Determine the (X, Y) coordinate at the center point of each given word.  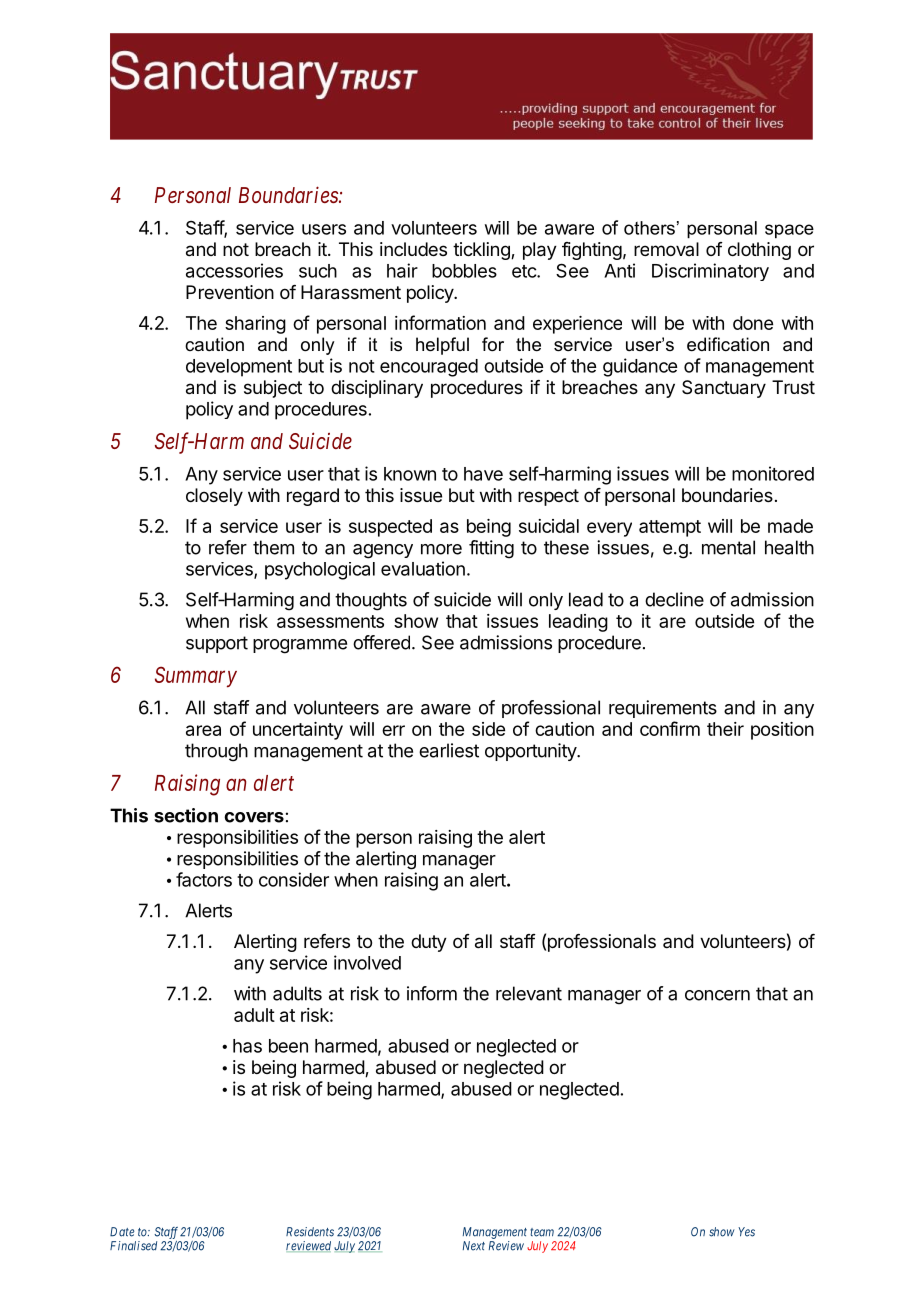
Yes (746, 1232)
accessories (234, 270)
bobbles (464, 271)
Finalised (133, 1246)
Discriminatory (710, 272)
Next (474, 1246)
